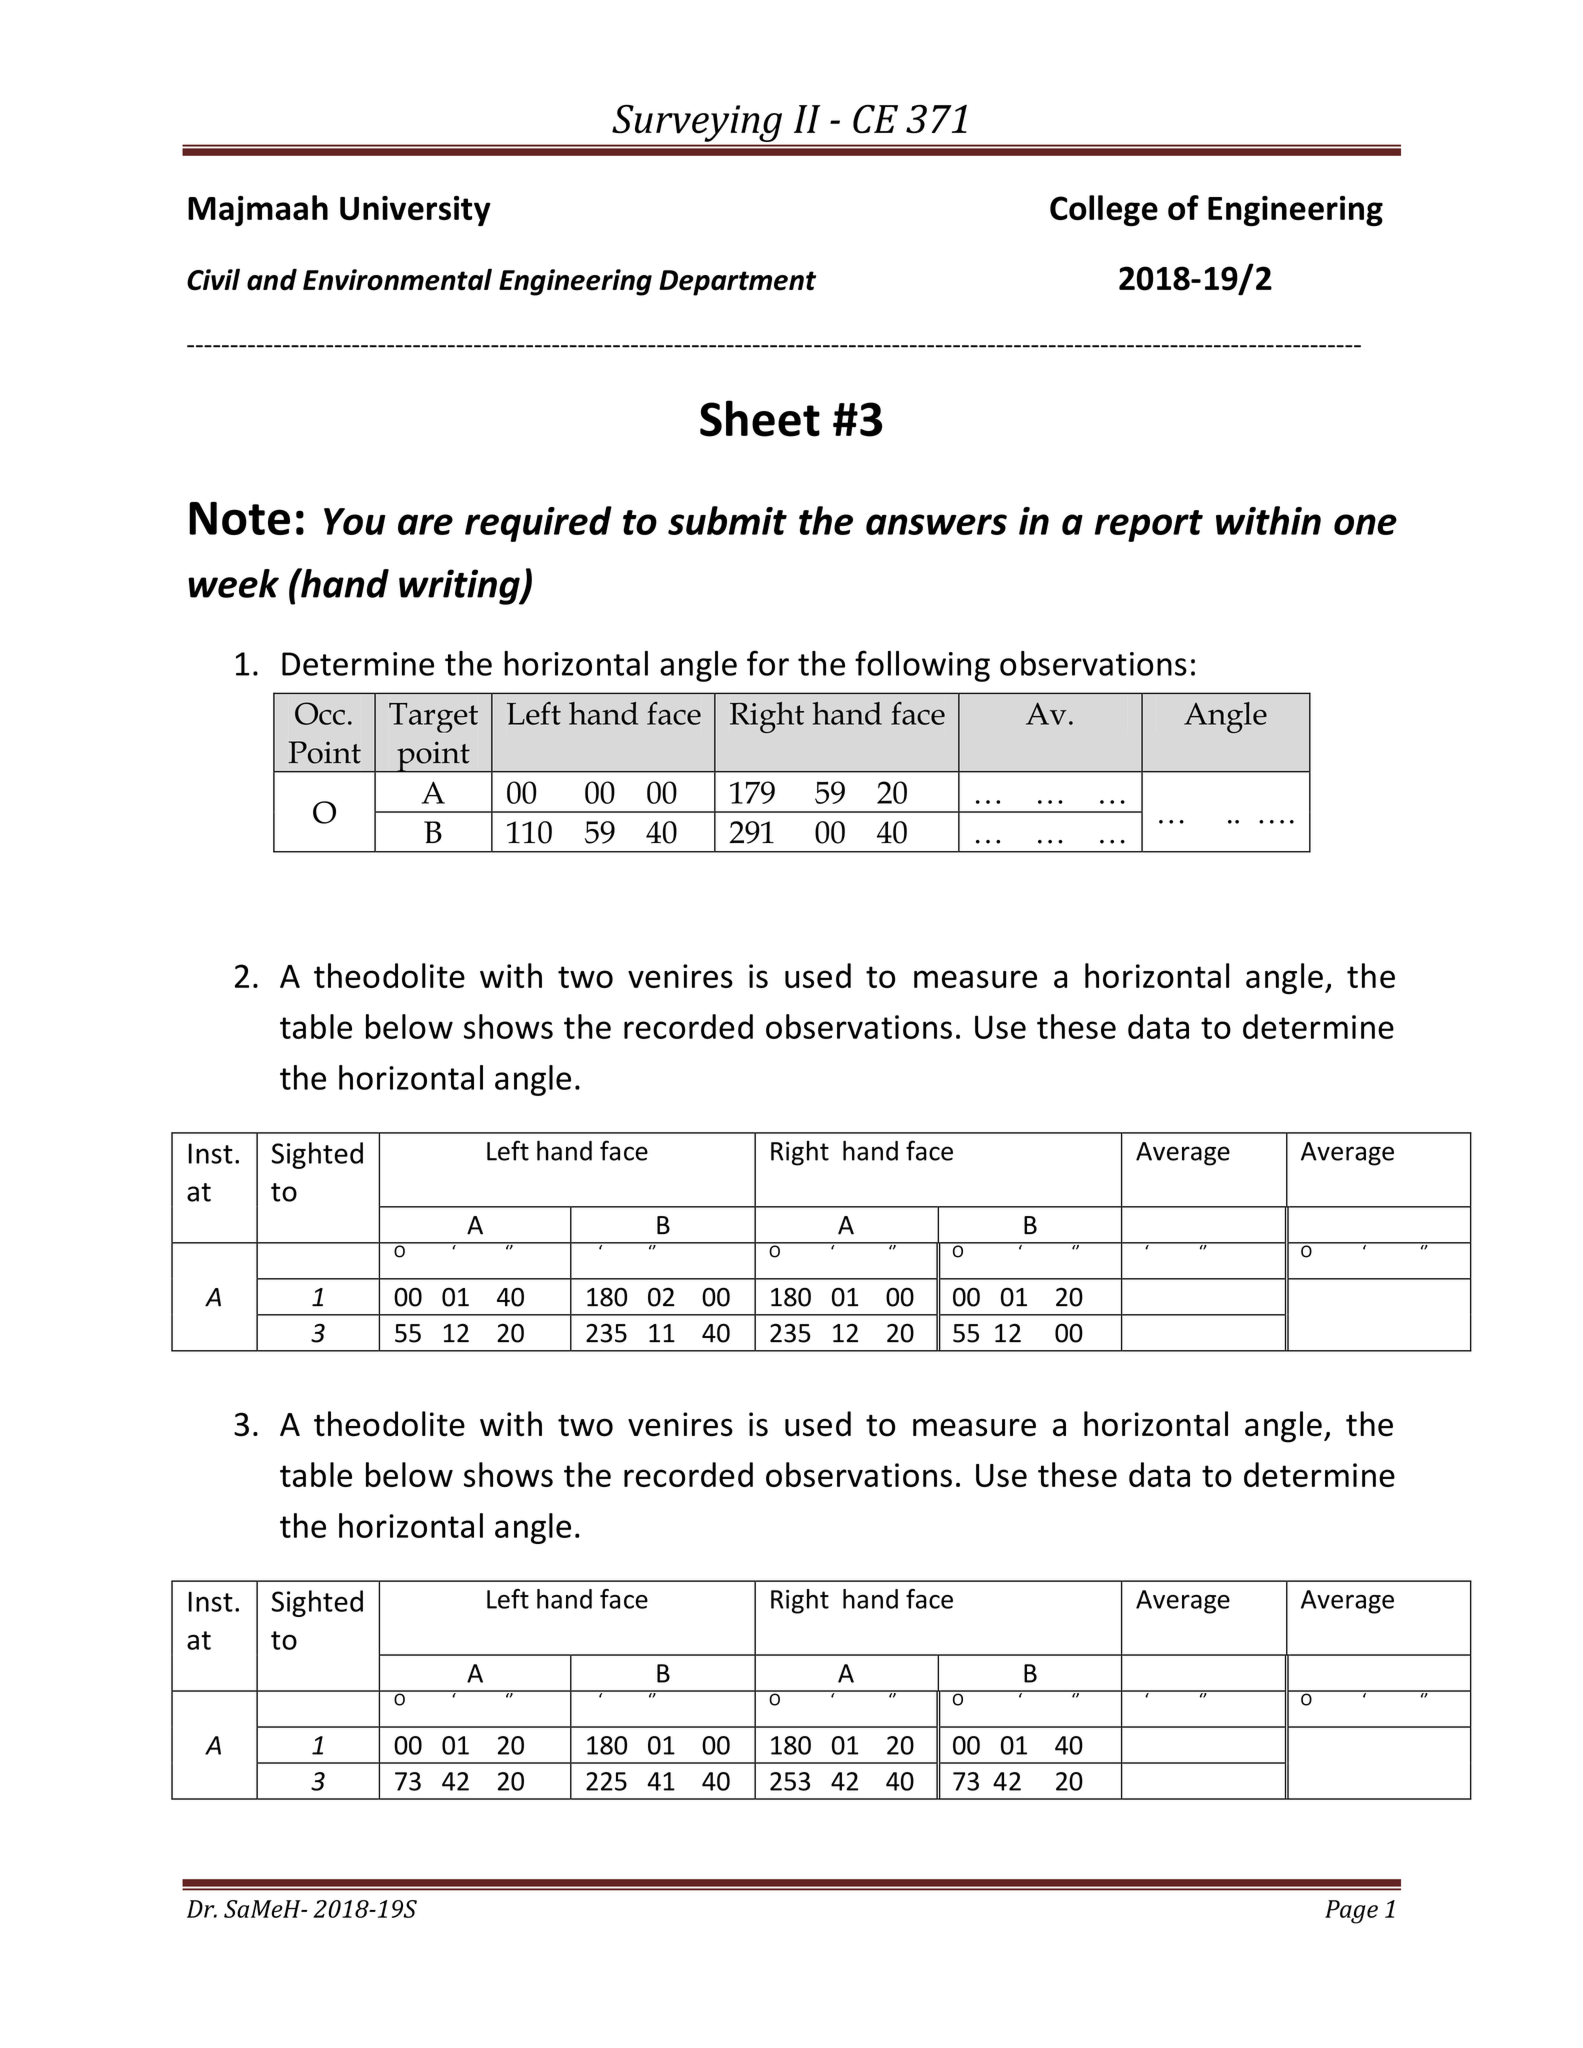 The image size is (1583, 2048). What do you see at coordinates (415, 211) in the image?
I see `University` at bounding box center [415, 211].
